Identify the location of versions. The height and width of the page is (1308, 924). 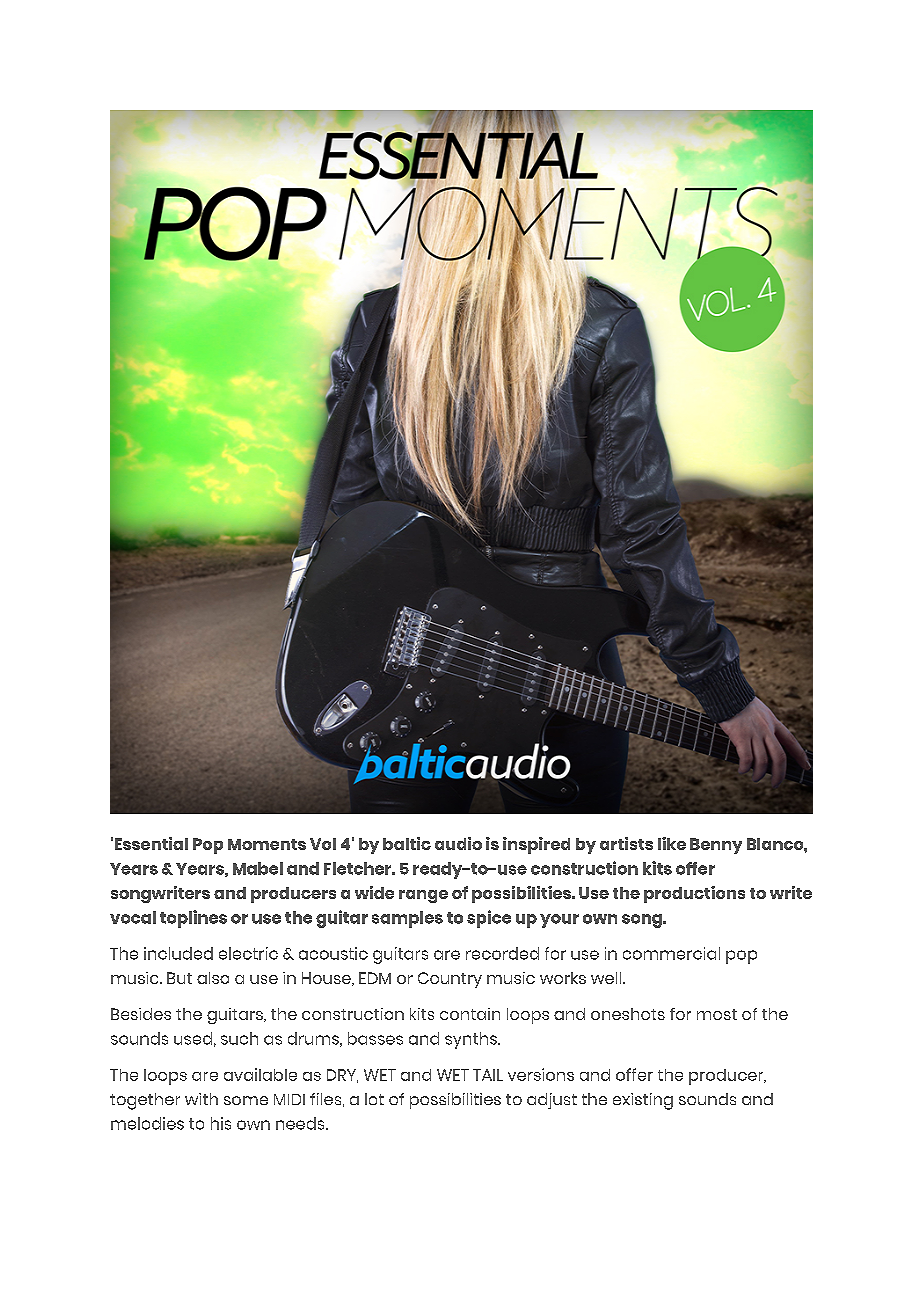
(541, 1074).
